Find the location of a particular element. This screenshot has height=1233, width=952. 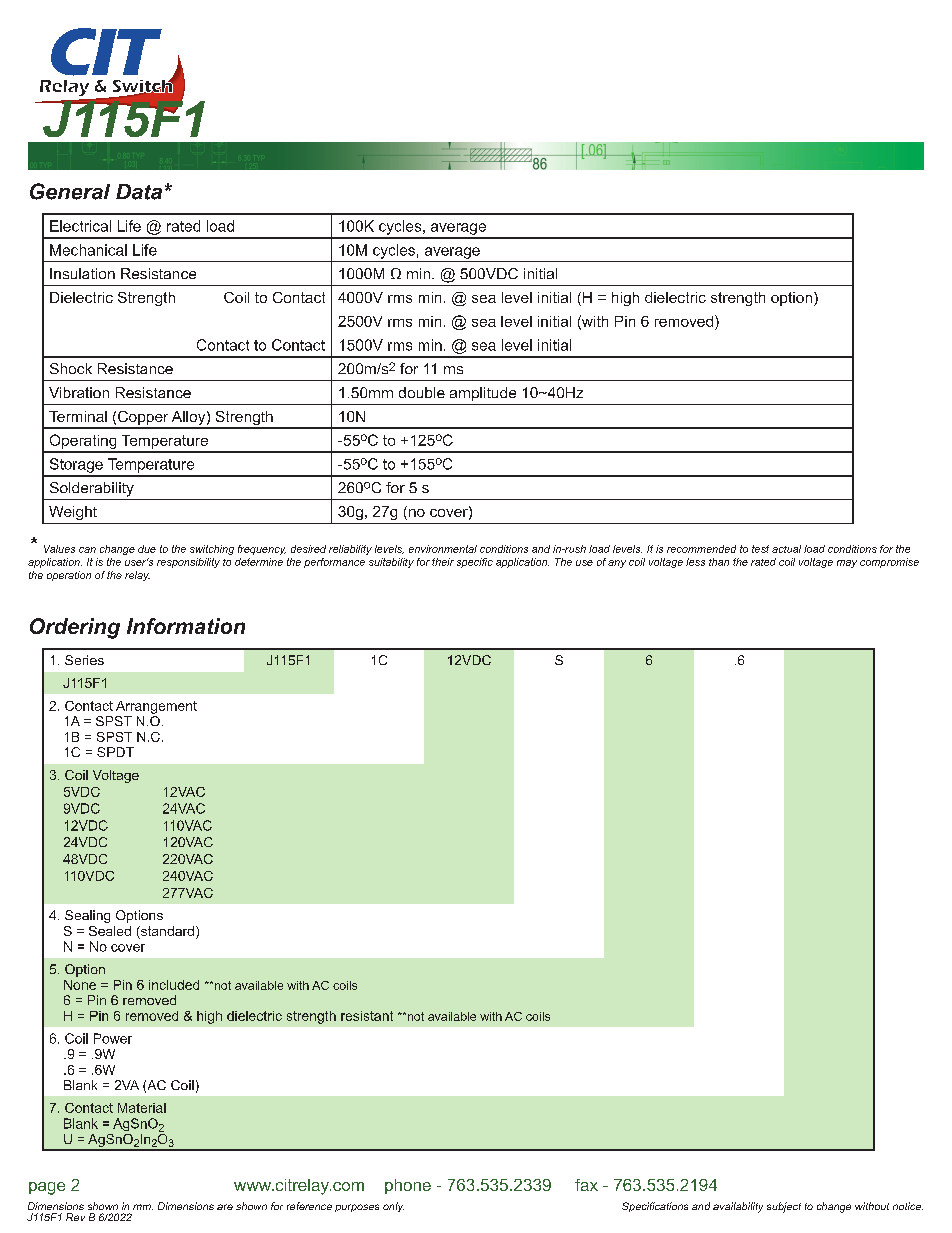

due is located at coordinates (147, 549).
